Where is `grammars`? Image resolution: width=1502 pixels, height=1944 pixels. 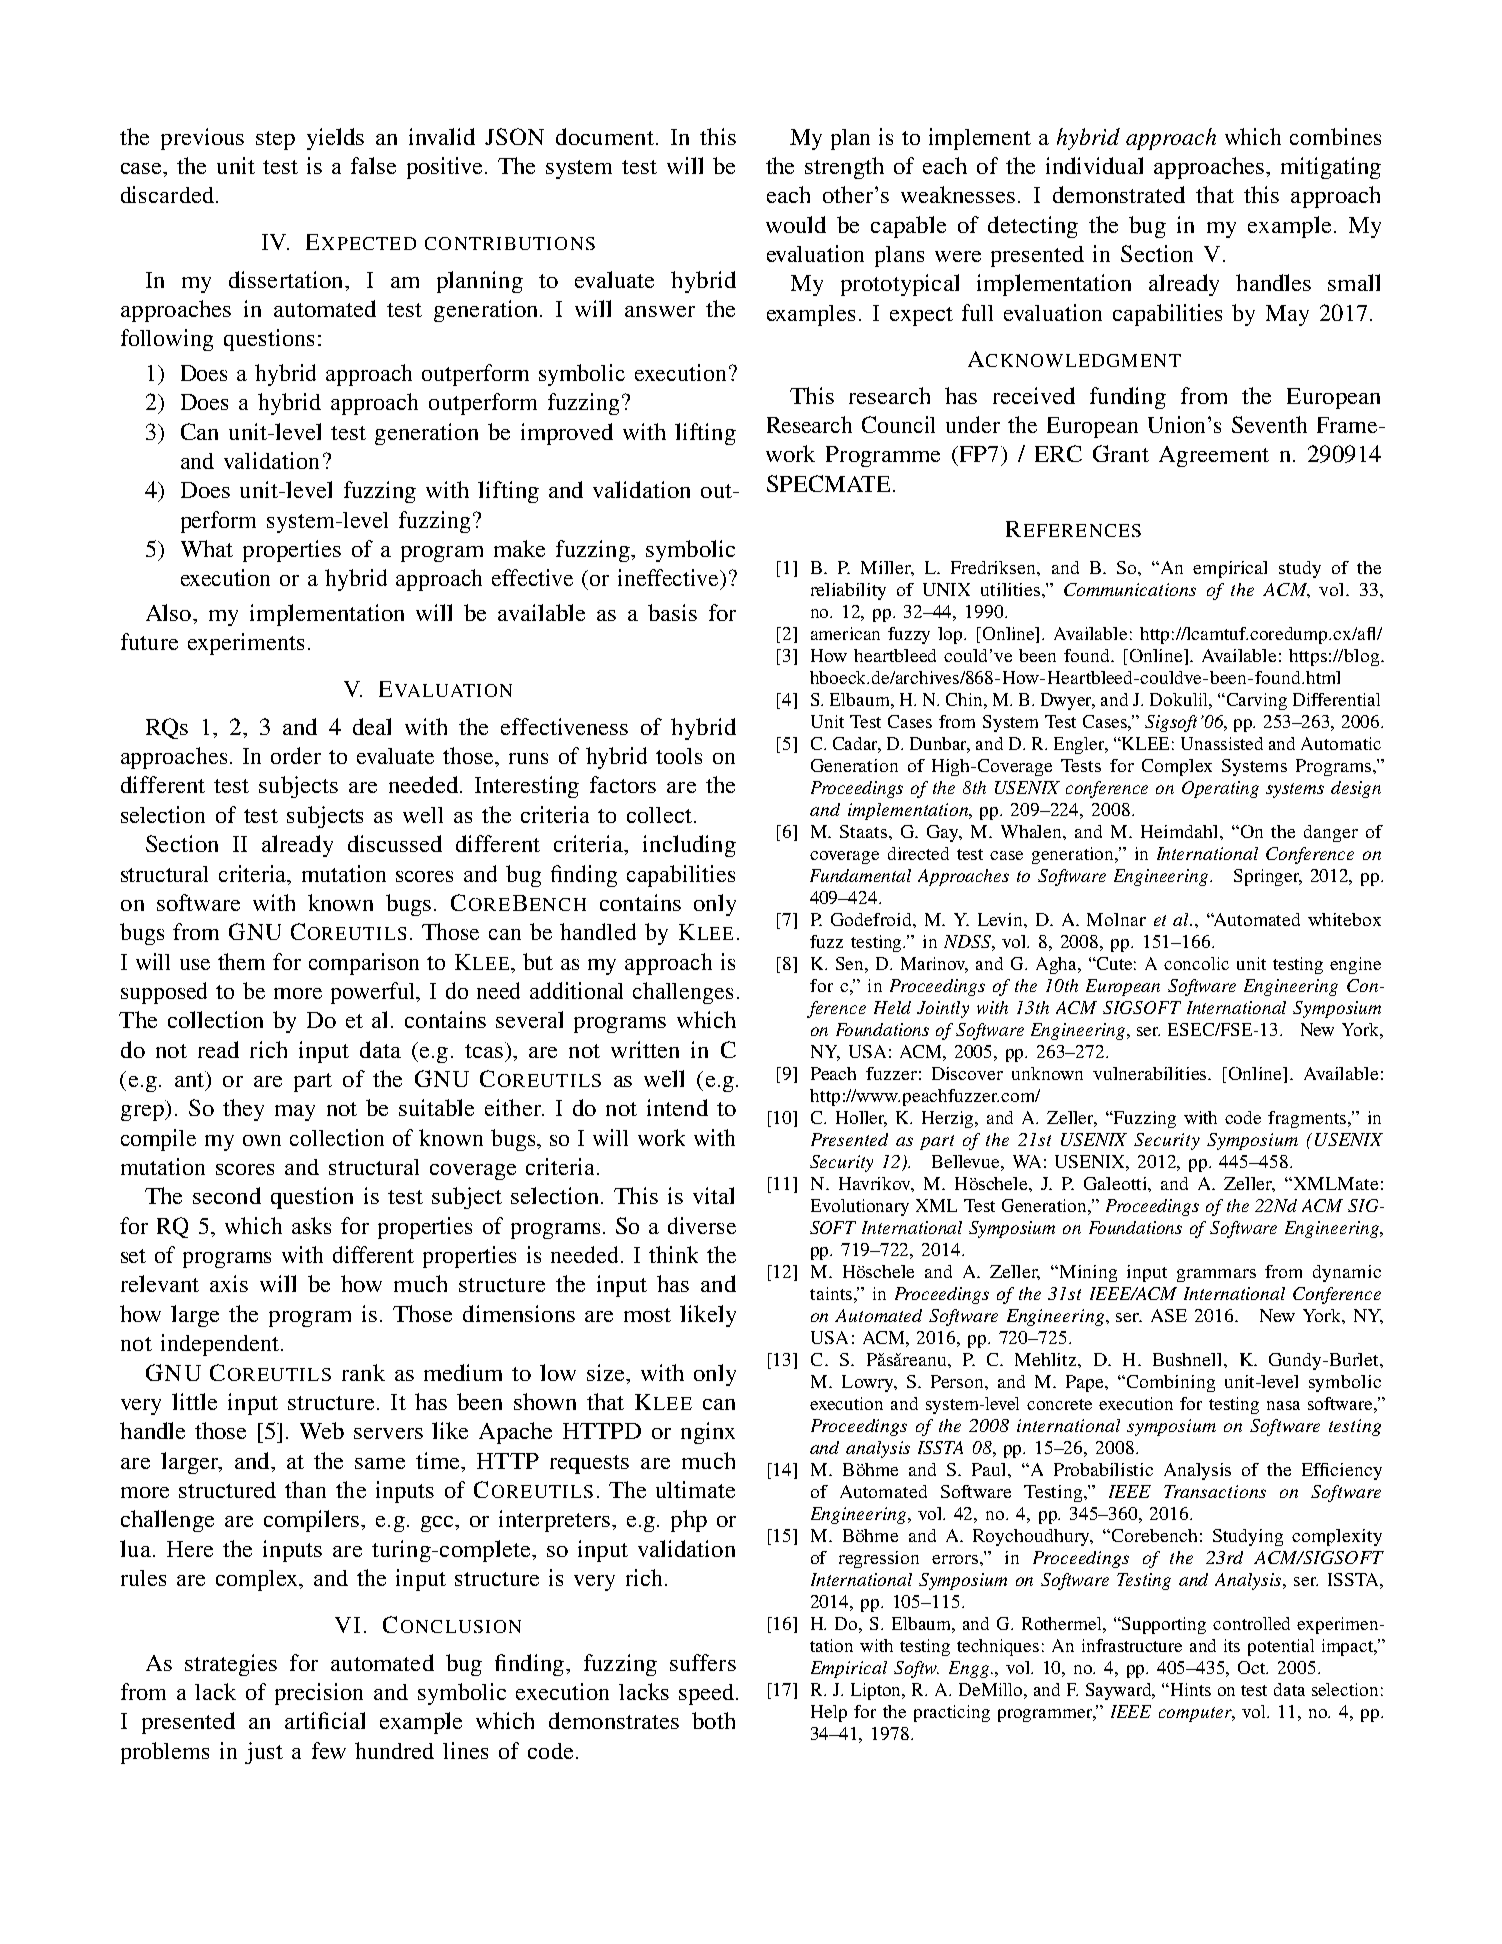
grammars is located at coordinates (1216, 1275).
